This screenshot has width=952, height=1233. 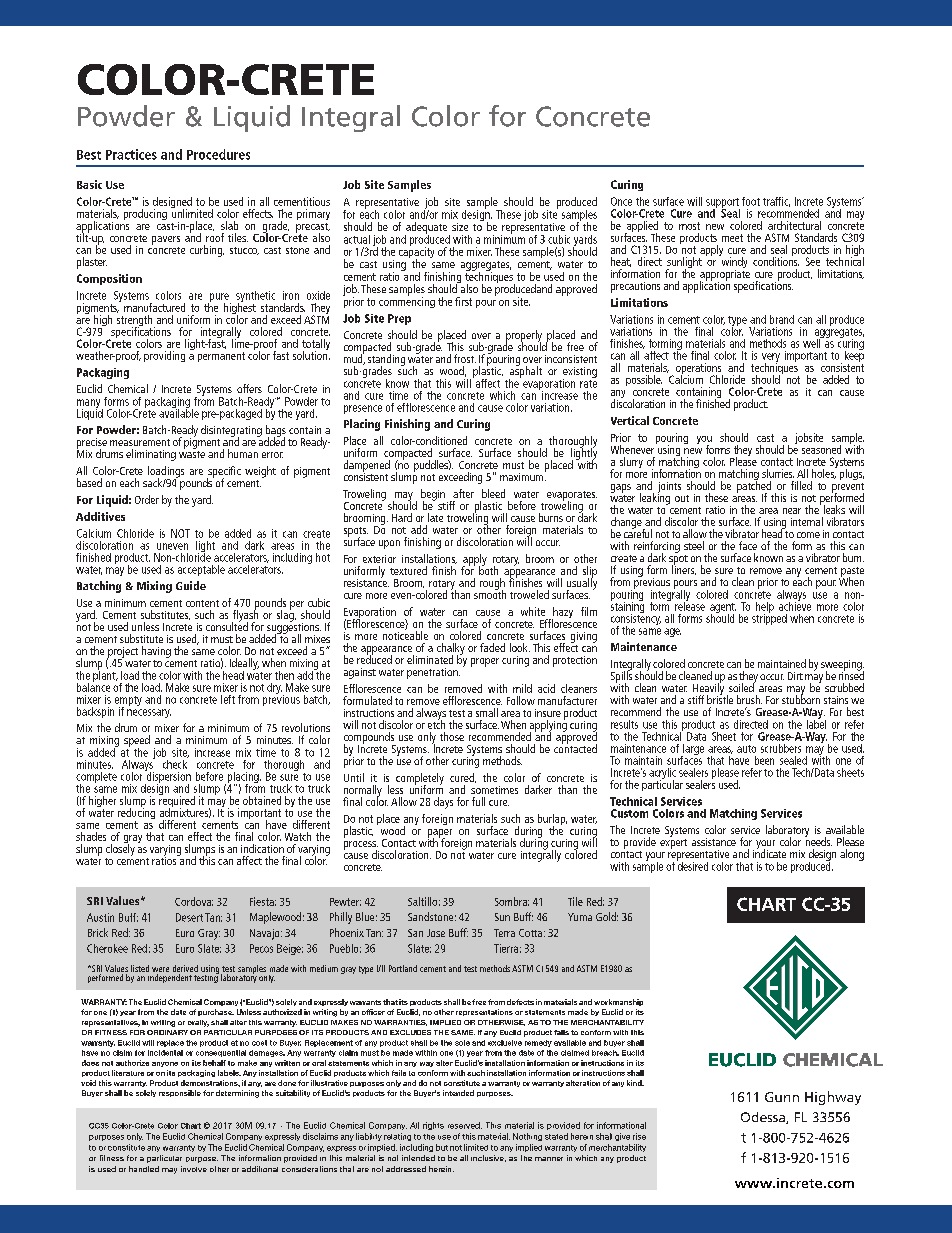 What do you see at coordinates (460, 227) in the screenshot?
I see `size` at bounding box center [460, 227].
